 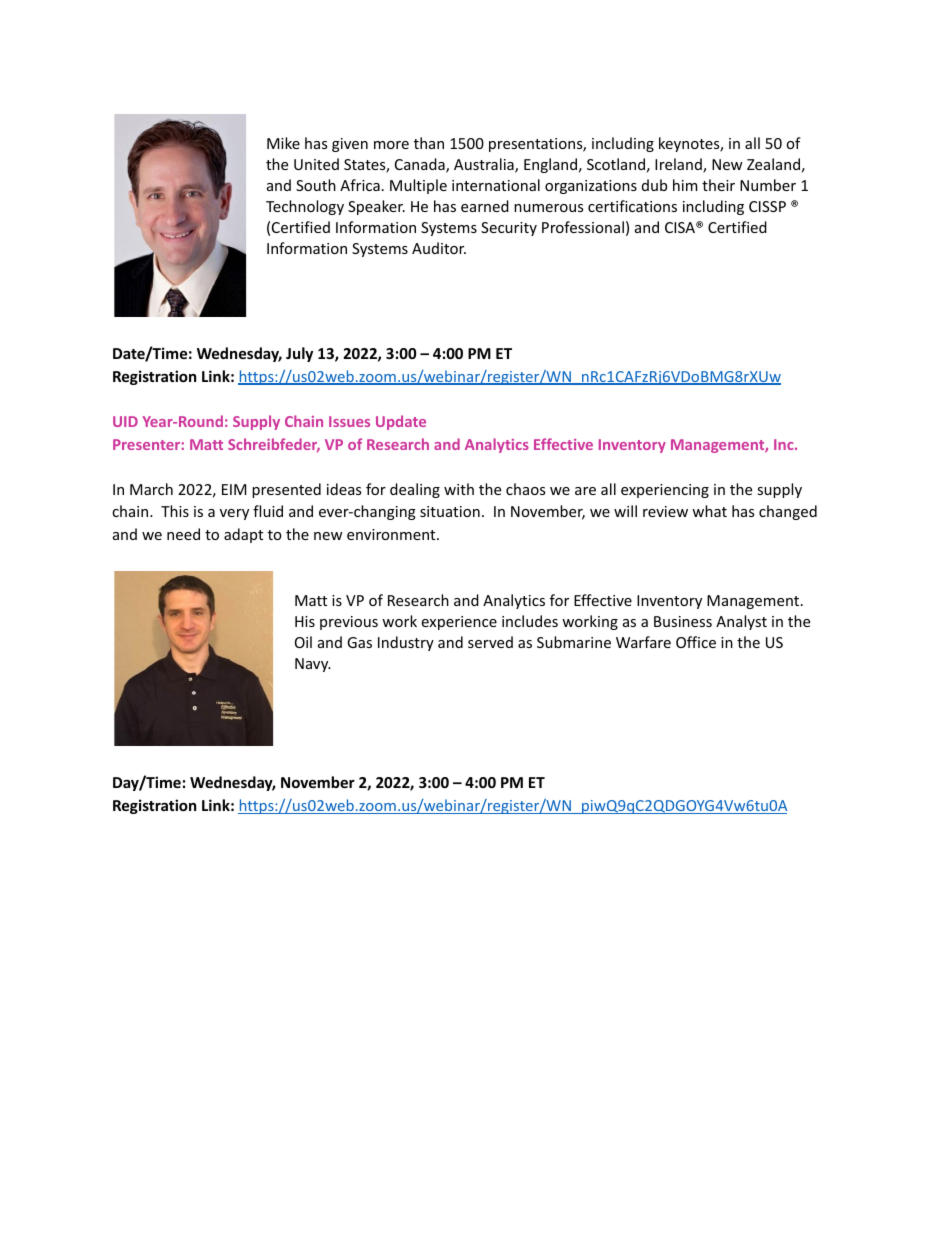 I want to click on Australia, so click(x=485, y=165).
